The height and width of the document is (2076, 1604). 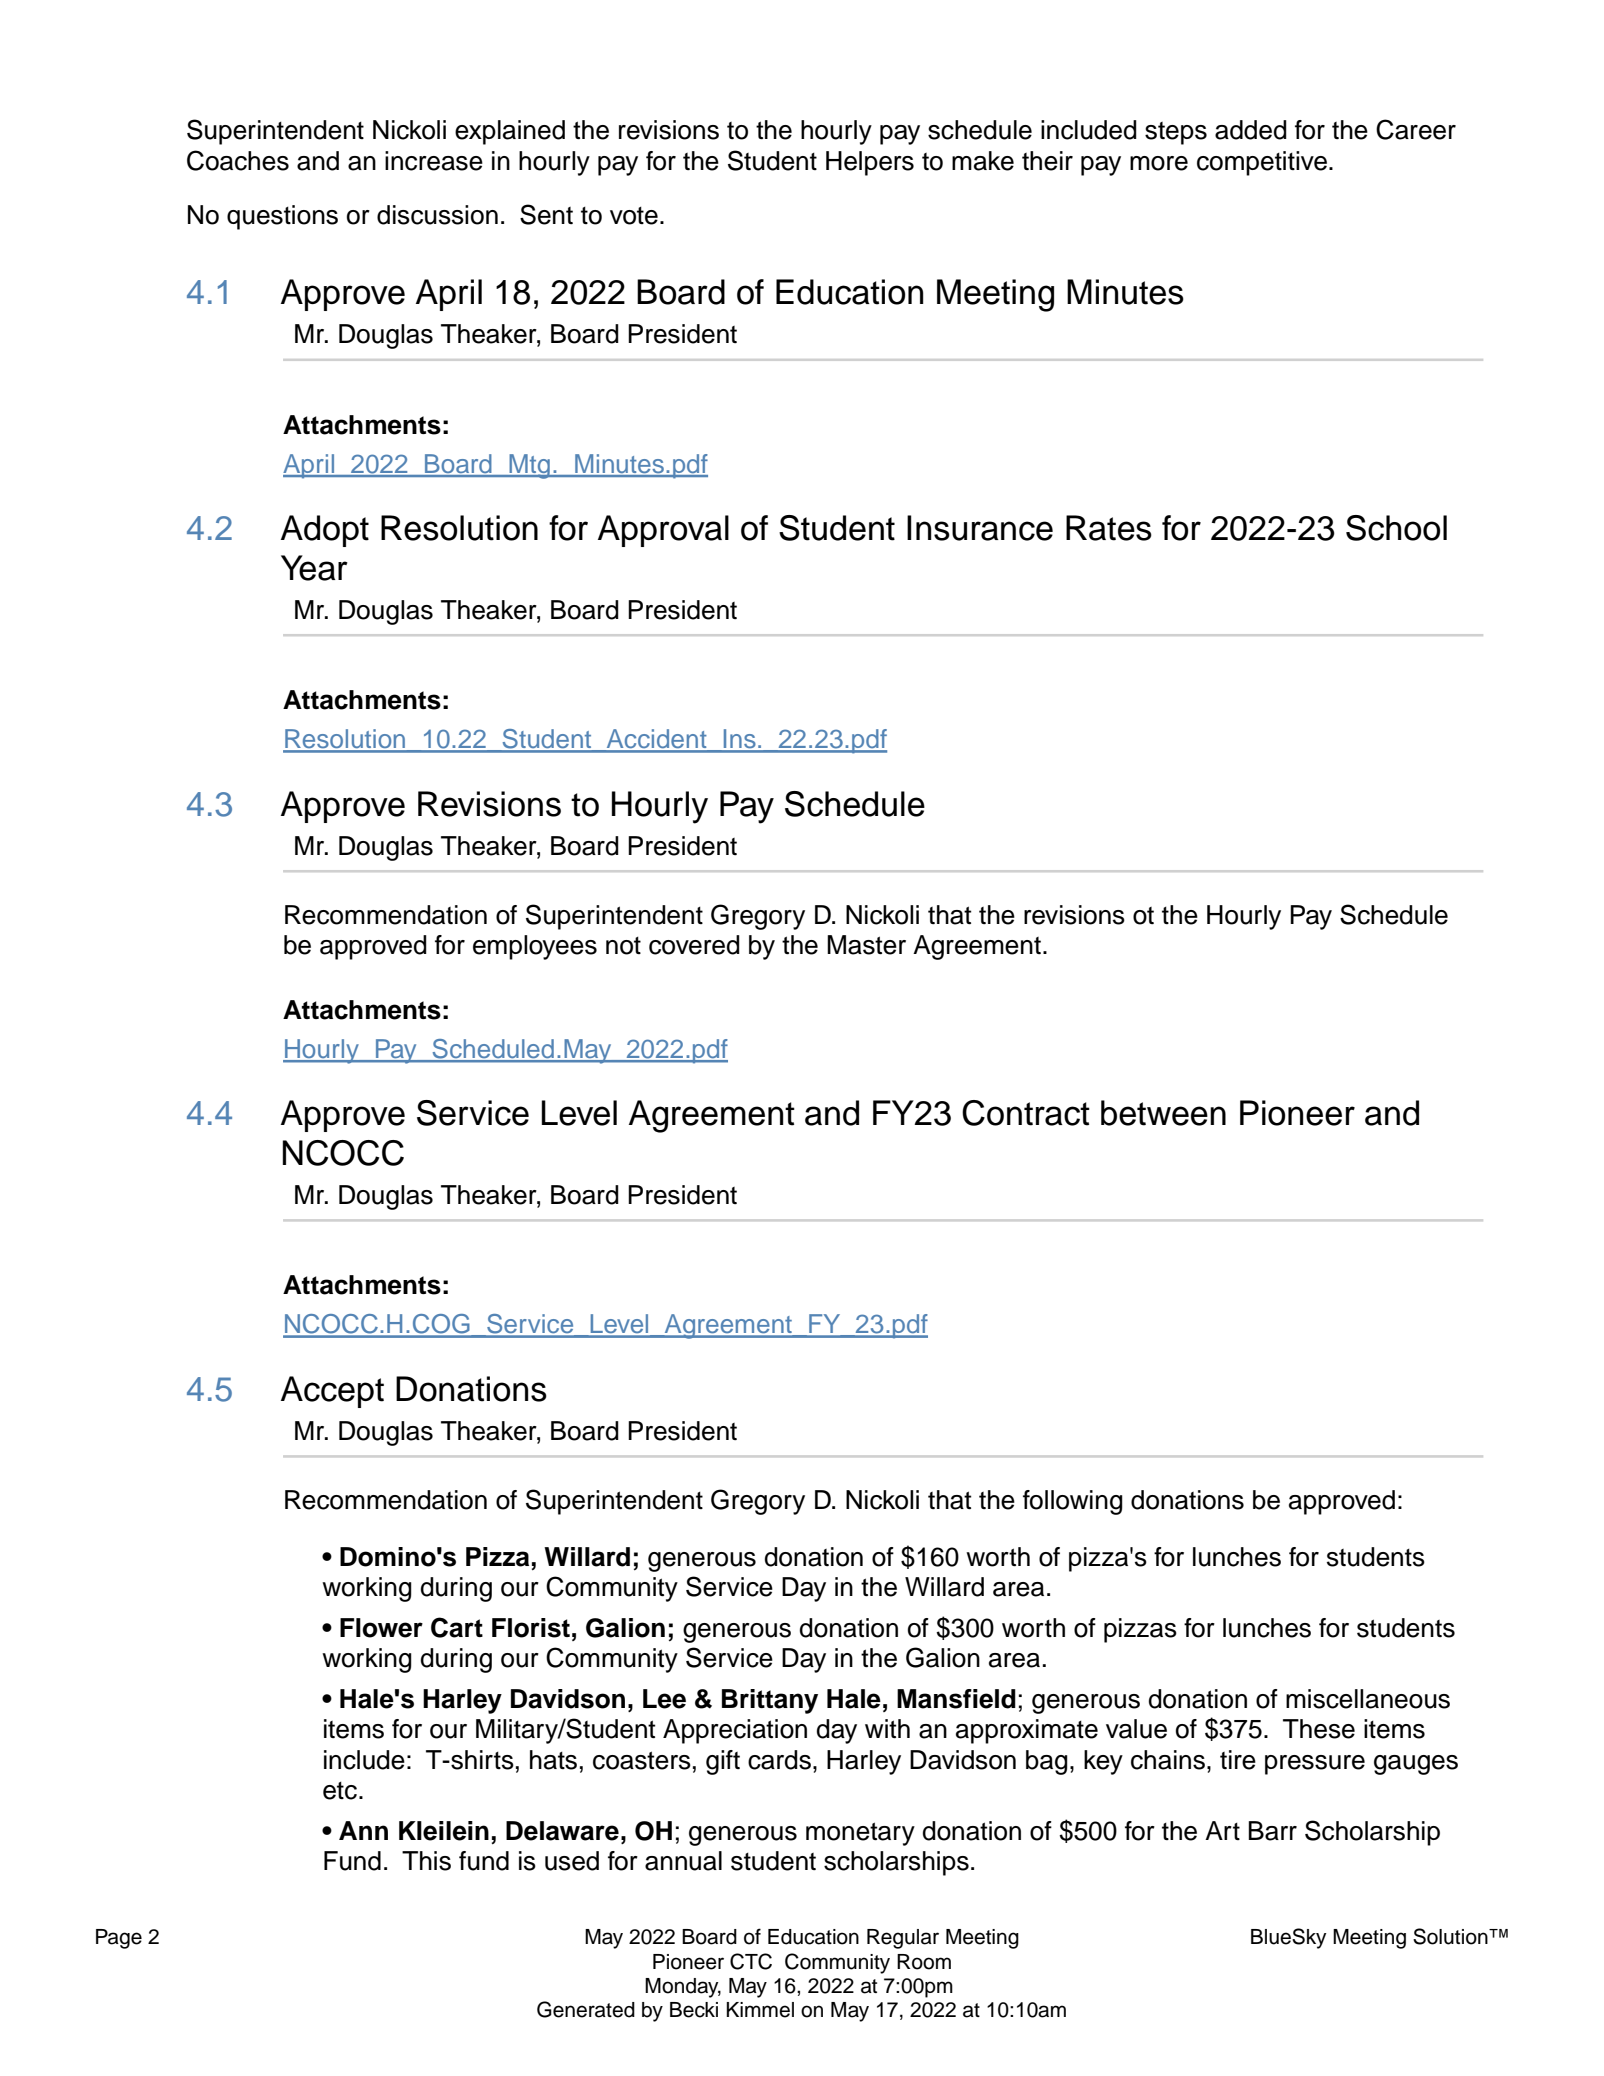 What do you see at coordinates (119, 1939) in the document?
I see `Page` at bounding box center [119, 1939].
